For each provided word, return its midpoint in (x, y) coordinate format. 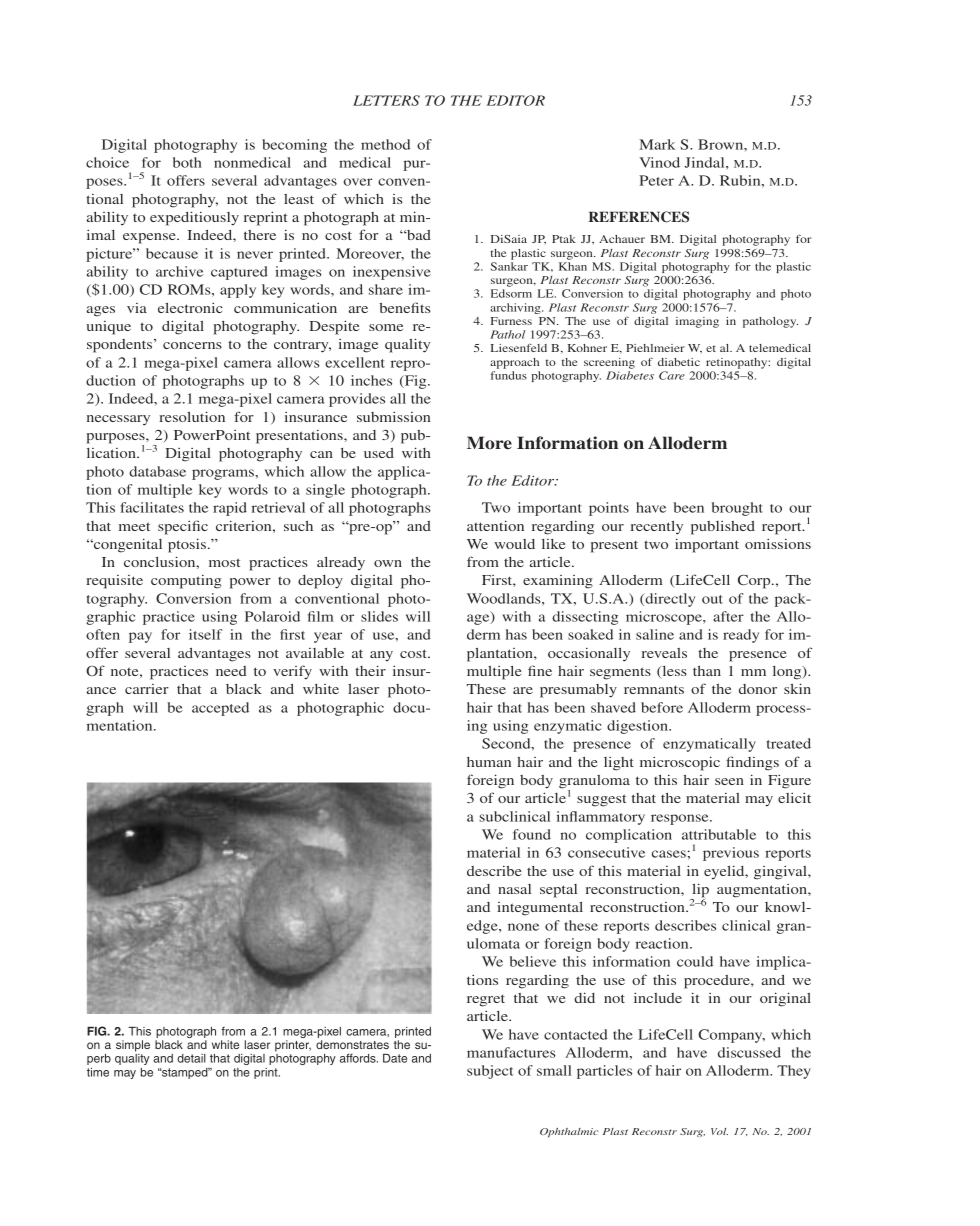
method (385, 144)
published (723, 528)
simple (133, 1046)
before (662, 707)
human (489, 762)
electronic (190, 307)
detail (191, 1058)
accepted (220, 709)
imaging (697, 322)
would (514, 544)
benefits (404, 307)
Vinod (659, 162)
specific (183, 527)
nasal (514, 889)
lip (699, 891)
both (187, 162)
